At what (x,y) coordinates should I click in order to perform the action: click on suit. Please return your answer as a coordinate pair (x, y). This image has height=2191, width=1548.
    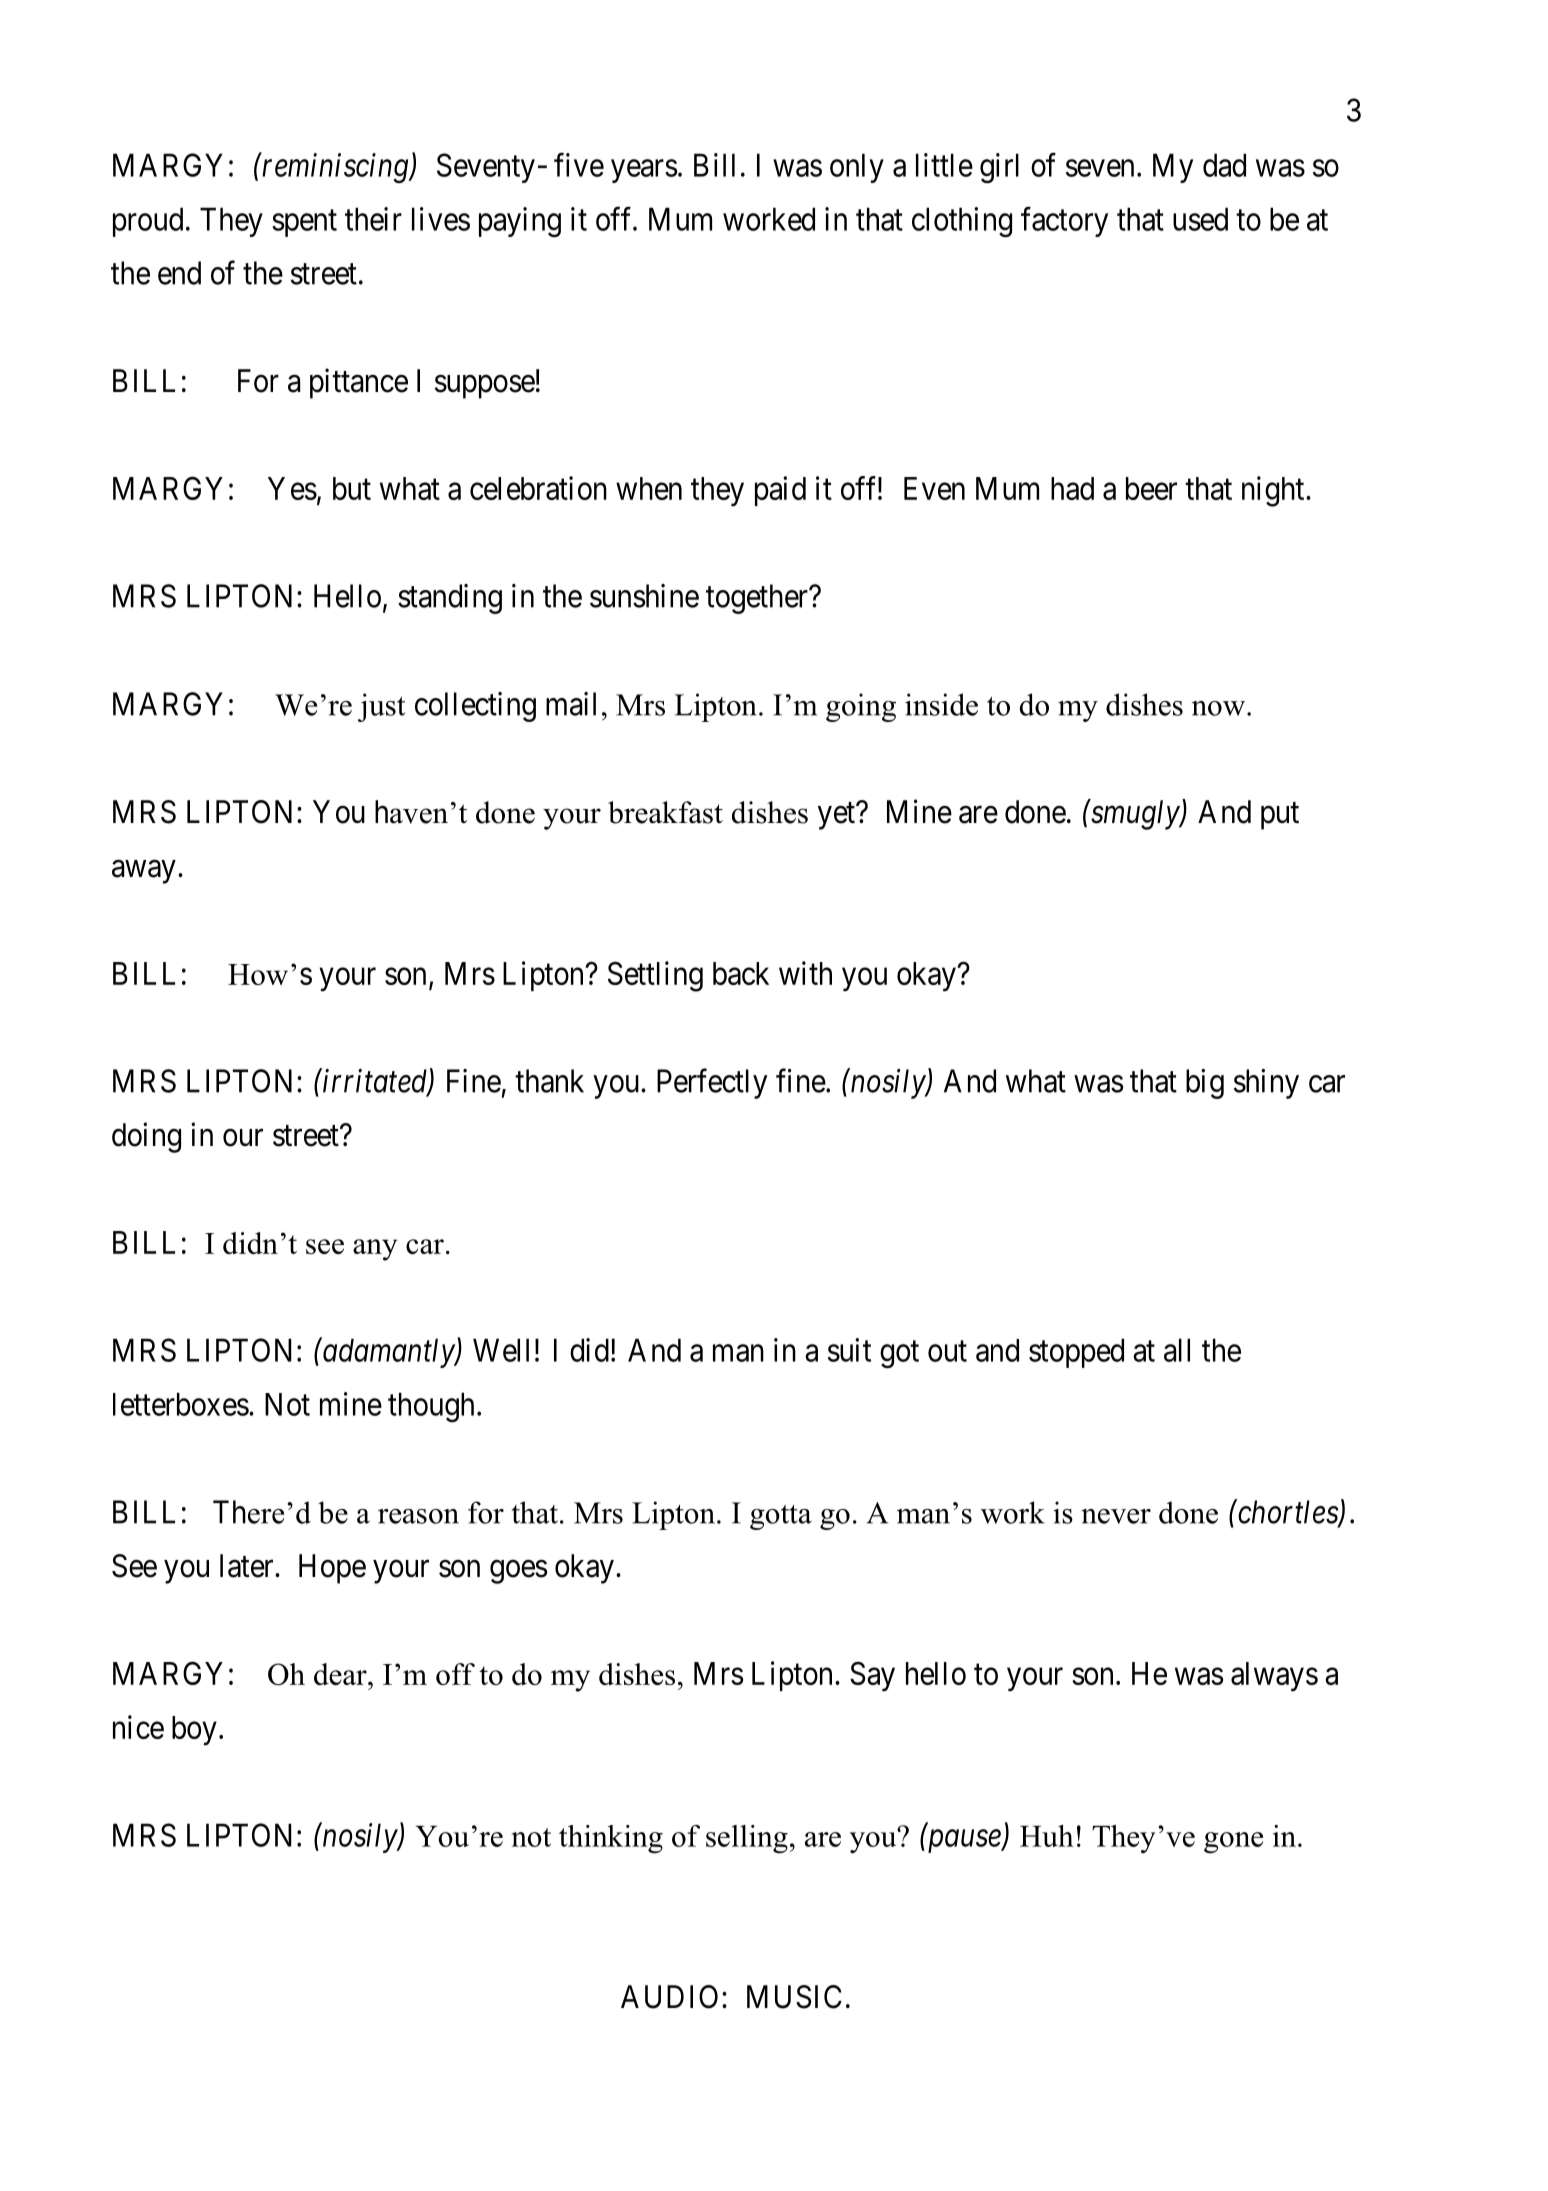
    Looking at the image, I should click on (849, 1350).
